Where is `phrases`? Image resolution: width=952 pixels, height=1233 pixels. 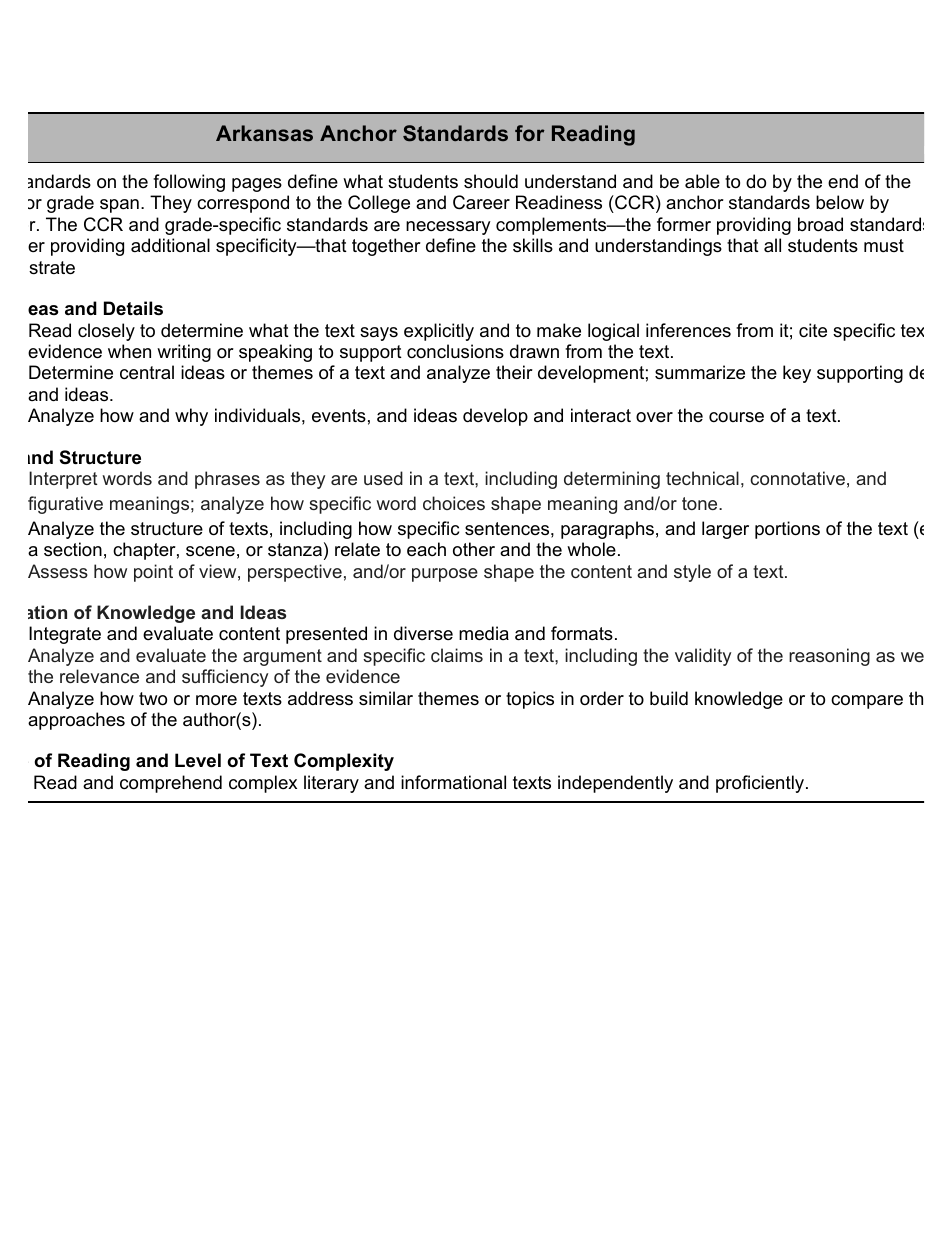 phrases is located at coordinates (227, 480).
